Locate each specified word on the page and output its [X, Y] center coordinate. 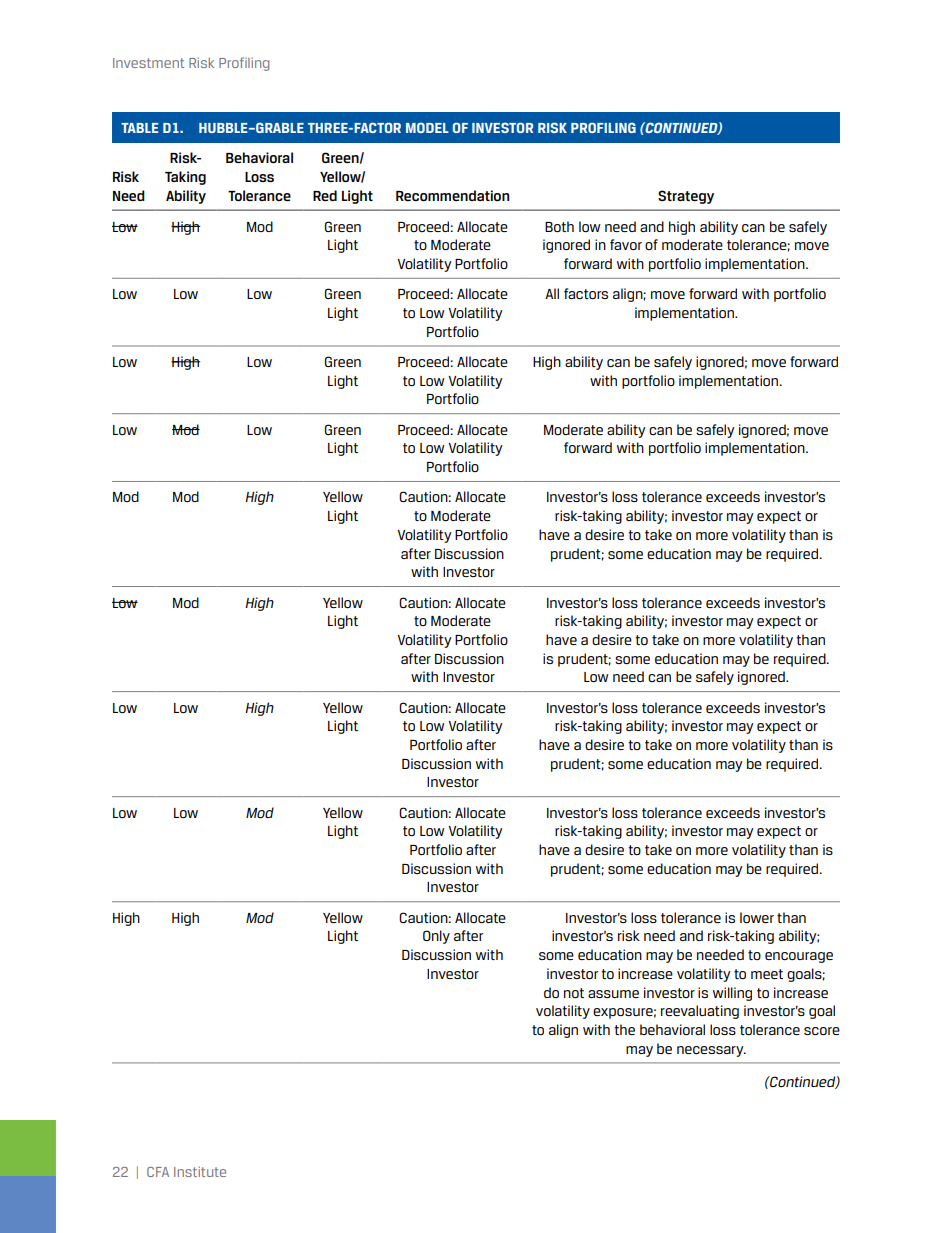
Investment [148, 63]
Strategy [686, 197]
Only [436, 937]
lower [757, 917]
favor [626, 244]
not [574, 993]
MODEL [427, 127]
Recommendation [452, 195]
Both [559, 226]
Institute [200, 1171]
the [624, 1029]
